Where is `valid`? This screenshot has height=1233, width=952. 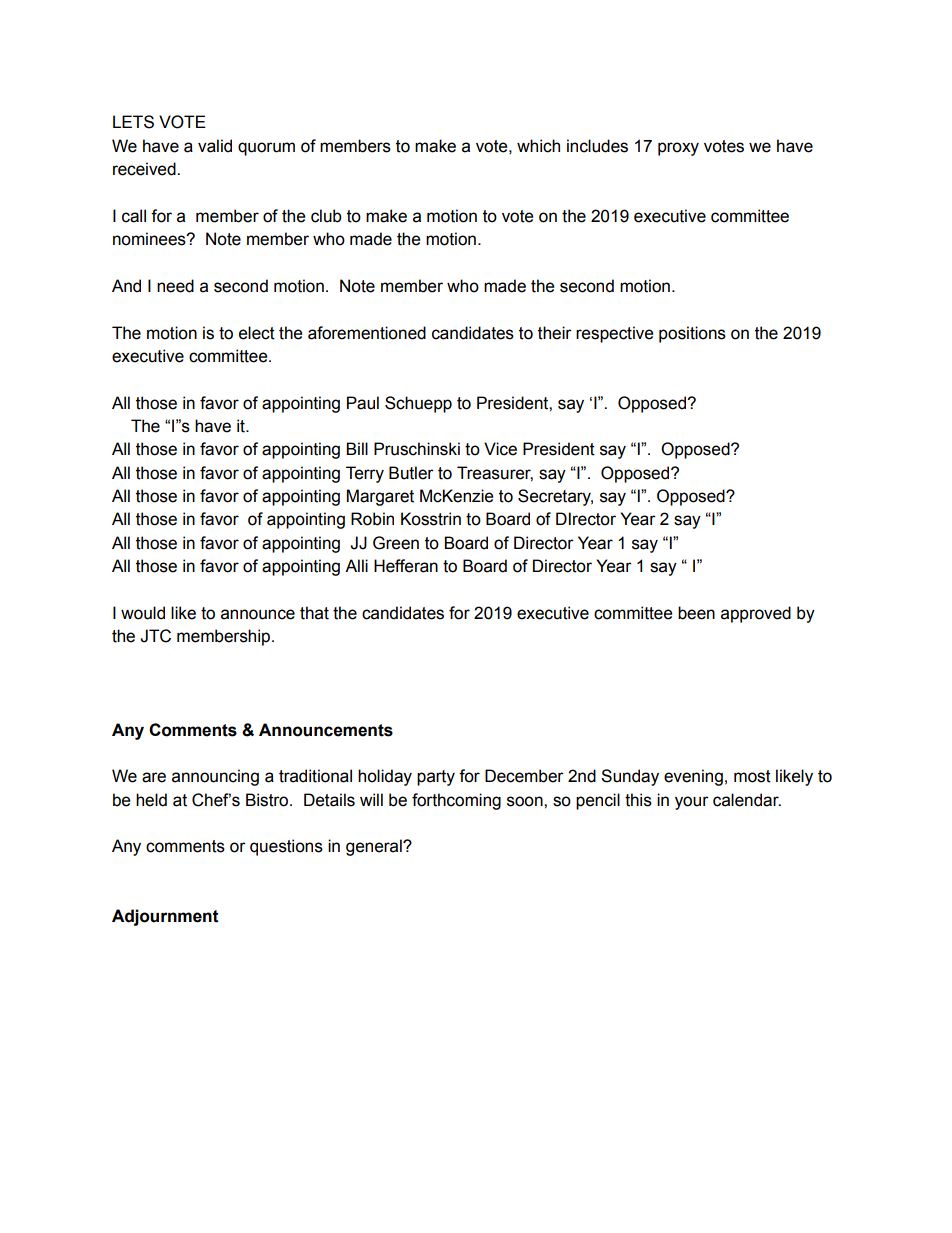
valid is located at coordinates (215, 146).
